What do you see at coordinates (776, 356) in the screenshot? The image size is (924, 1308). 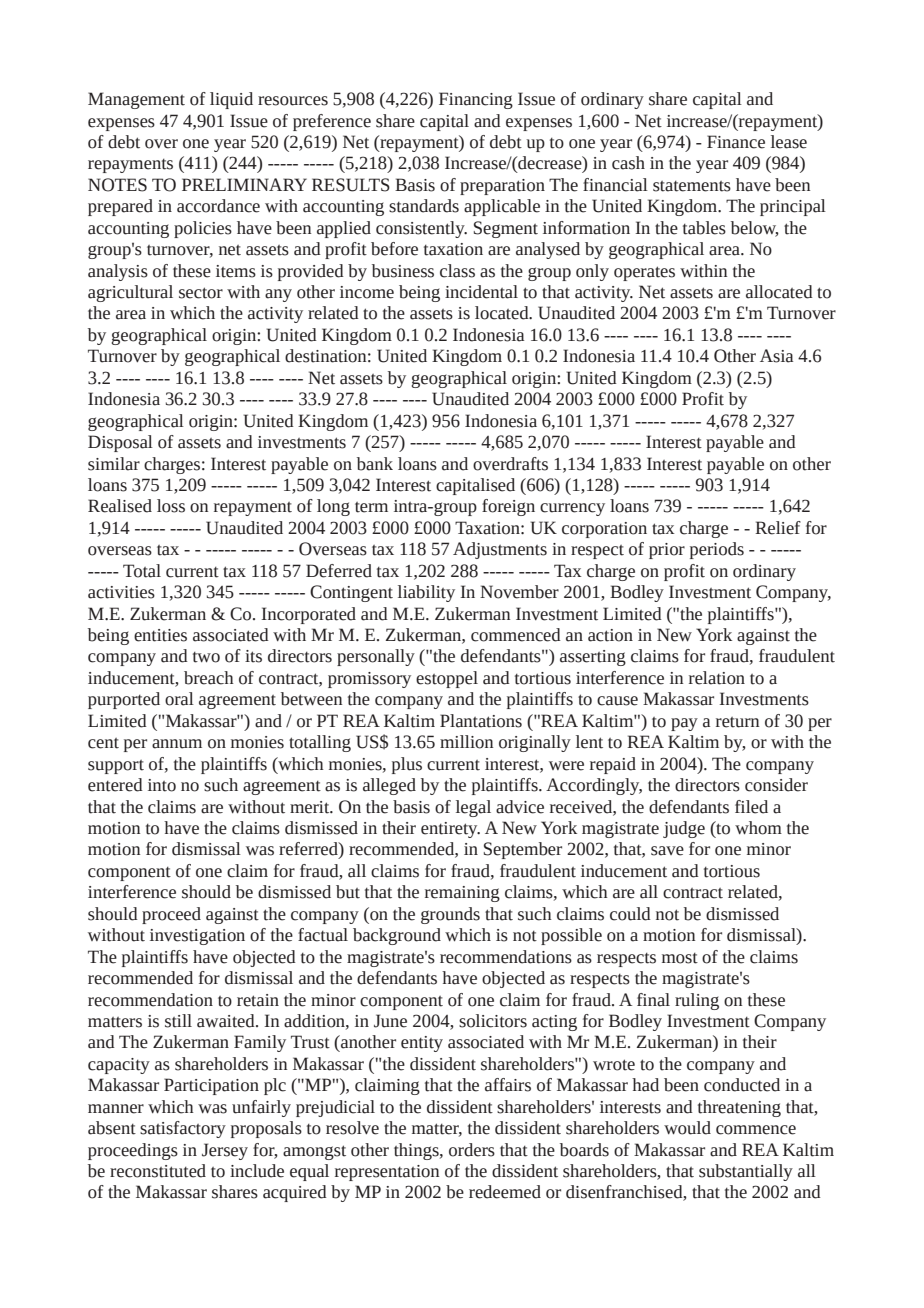 I see `Asia` at bounding box center [776, 356].
